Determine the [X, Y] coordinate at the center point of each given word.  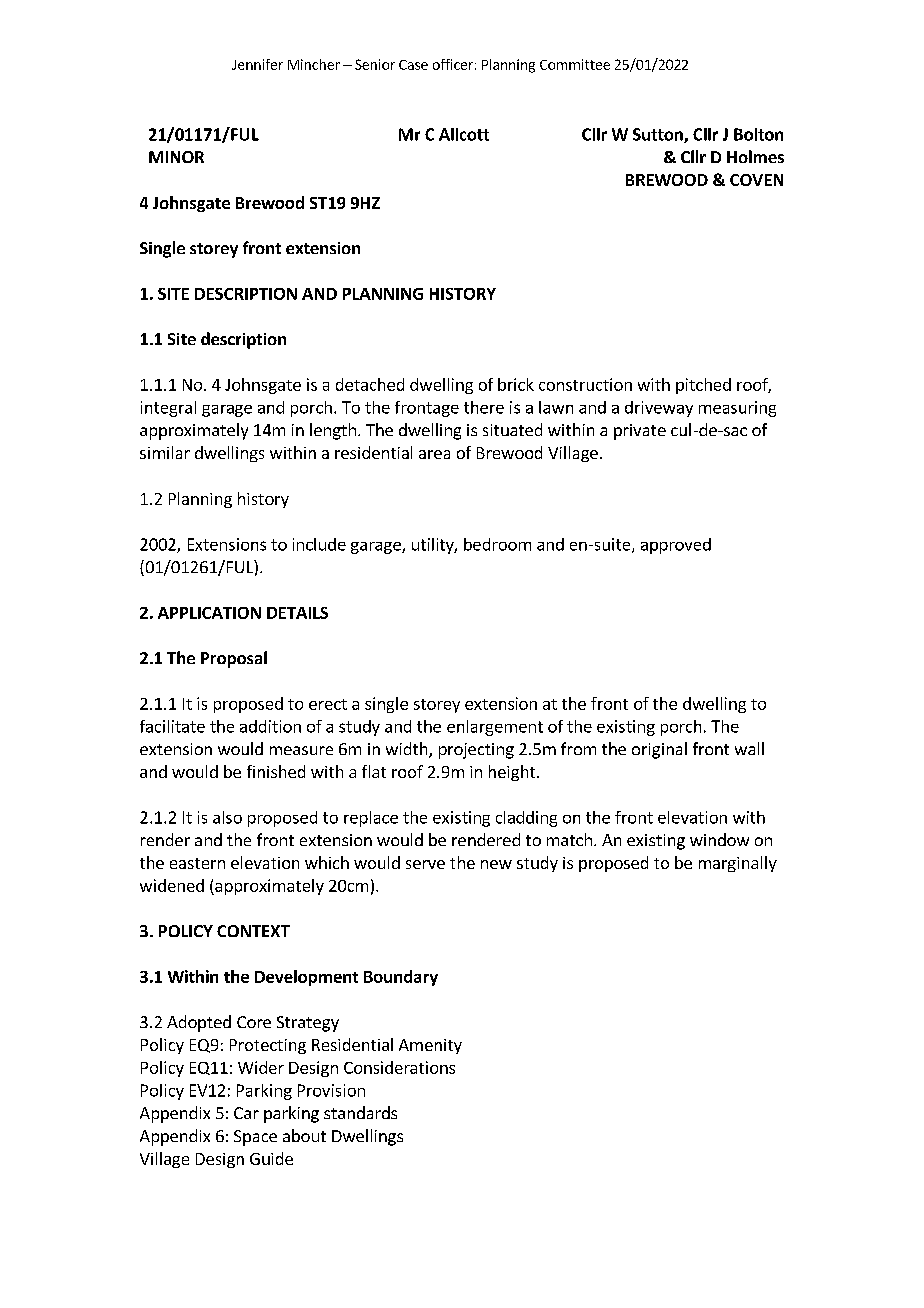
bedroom [497, 544]
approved [676, 546]
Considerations [399, 1067]
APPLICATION [209, 613]
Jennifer [257, 64]
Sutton [659, 135]
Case [413, 65]
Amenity [430, 1046]
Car [246, 1113]
